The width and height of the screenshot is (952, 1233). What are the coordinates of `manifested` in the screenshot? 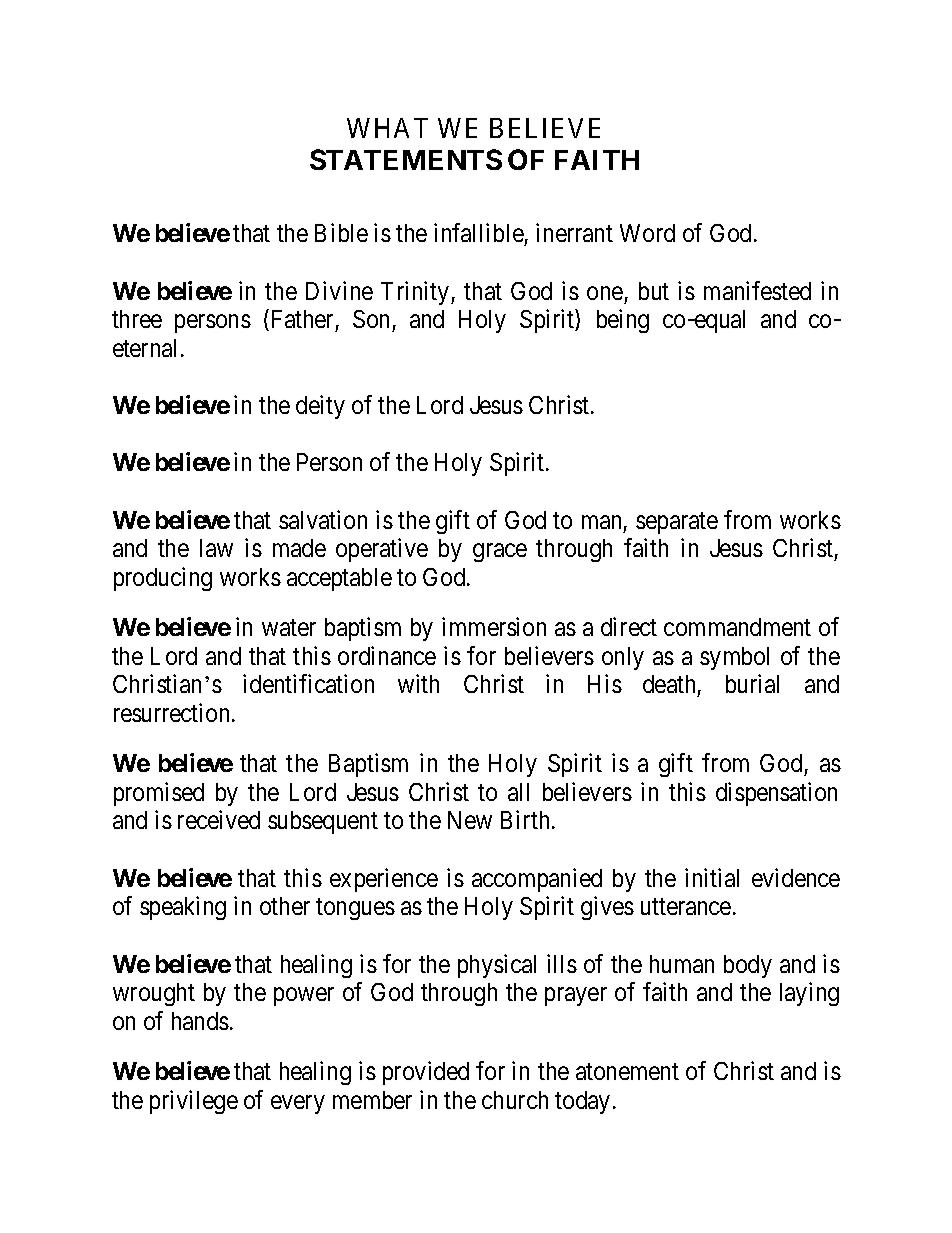 It's located at (757, 290).
